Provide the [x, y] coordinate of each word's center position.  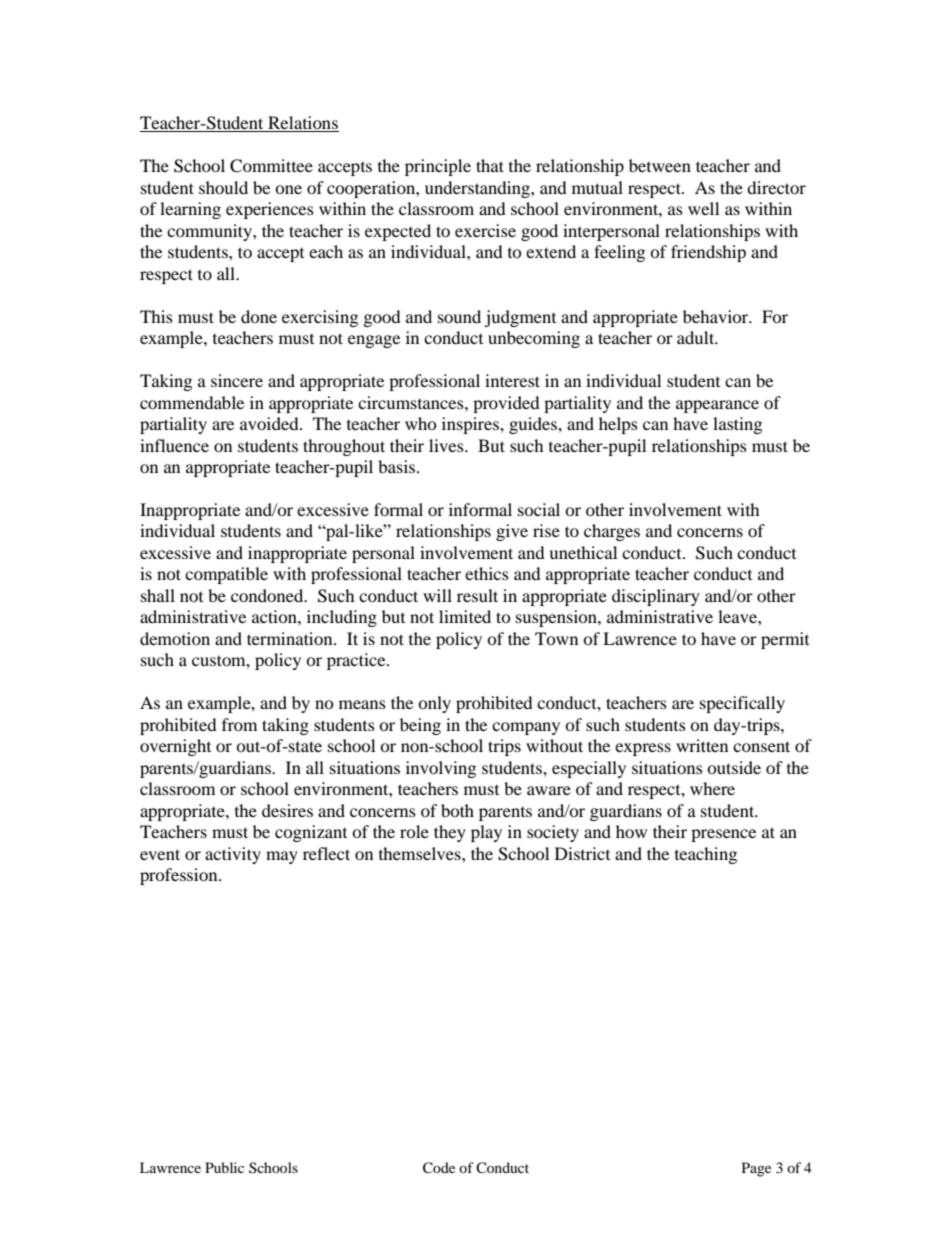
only [434, 704]
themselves [421, 853]
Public [224, 1167]
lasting [737, 425]
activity [233, 855]
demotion [175, 638]
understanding [478, 189]
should [223, 187]
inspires [471, 425]
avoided [270, 423]
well [703, 208]
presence [723, 835]
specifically [742, 704]
